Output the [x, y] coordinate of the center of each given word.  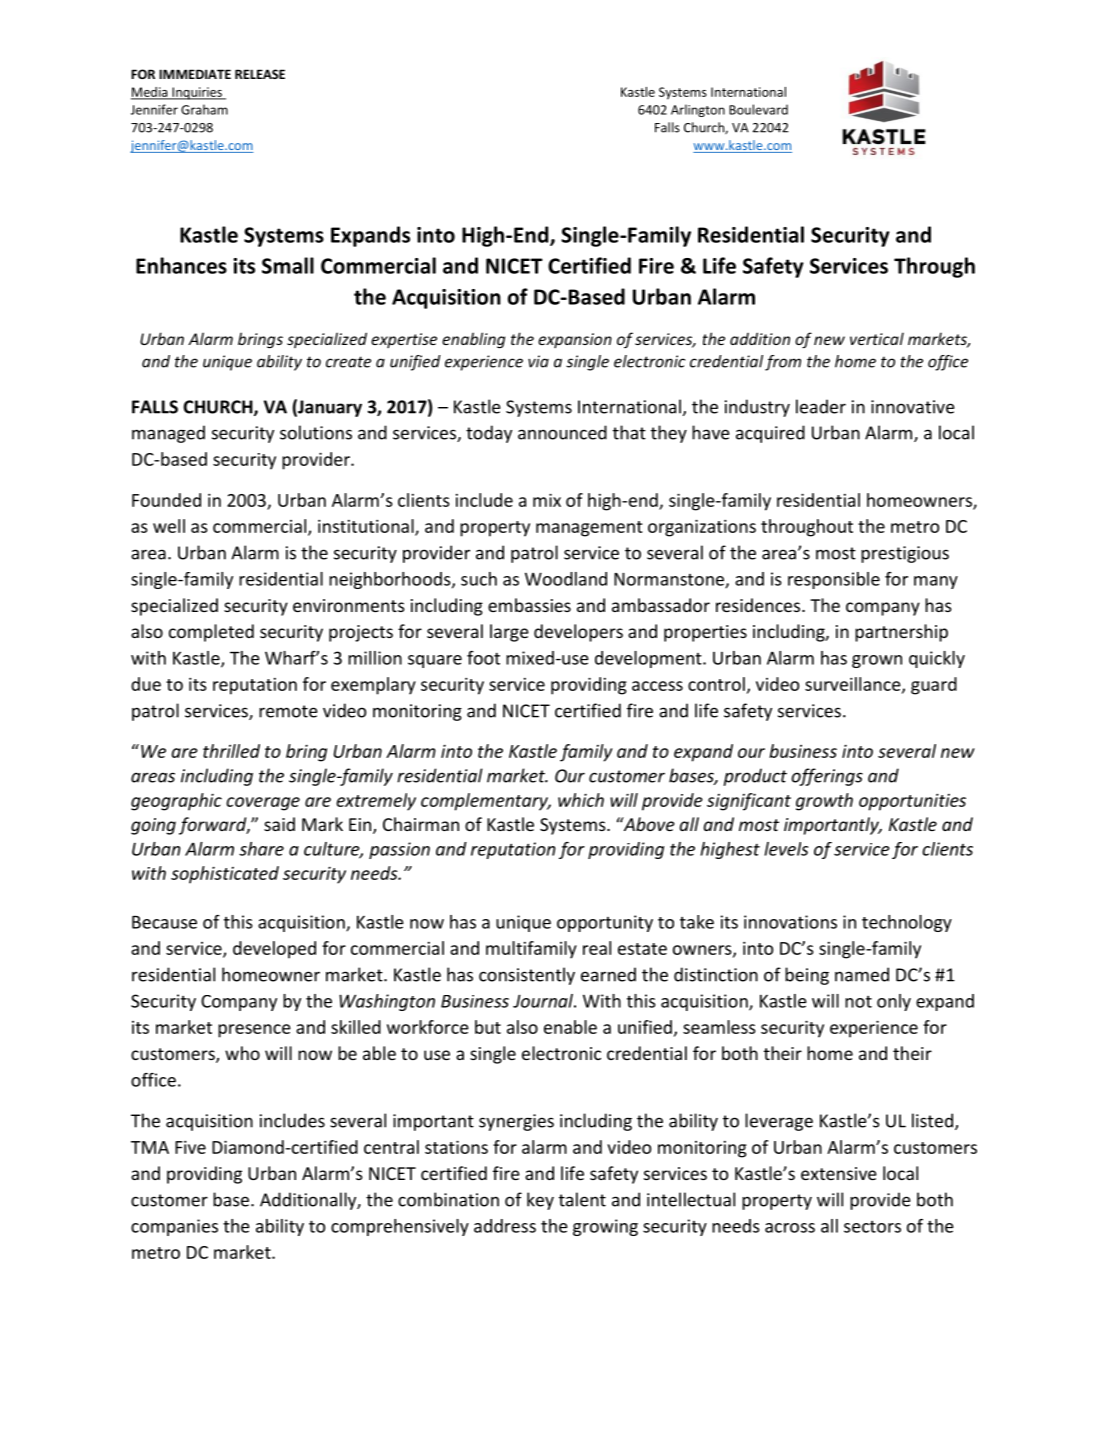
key [540, 1201]
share [261, 849]
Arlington [698, 110]
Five [190, 1147]
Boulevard [758, 109]
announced [562, 432]
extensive [839, 1173]
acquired [770, 434]
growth [824, 802]
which [581, 800]
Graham [204, 109]
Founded [166, 500]
